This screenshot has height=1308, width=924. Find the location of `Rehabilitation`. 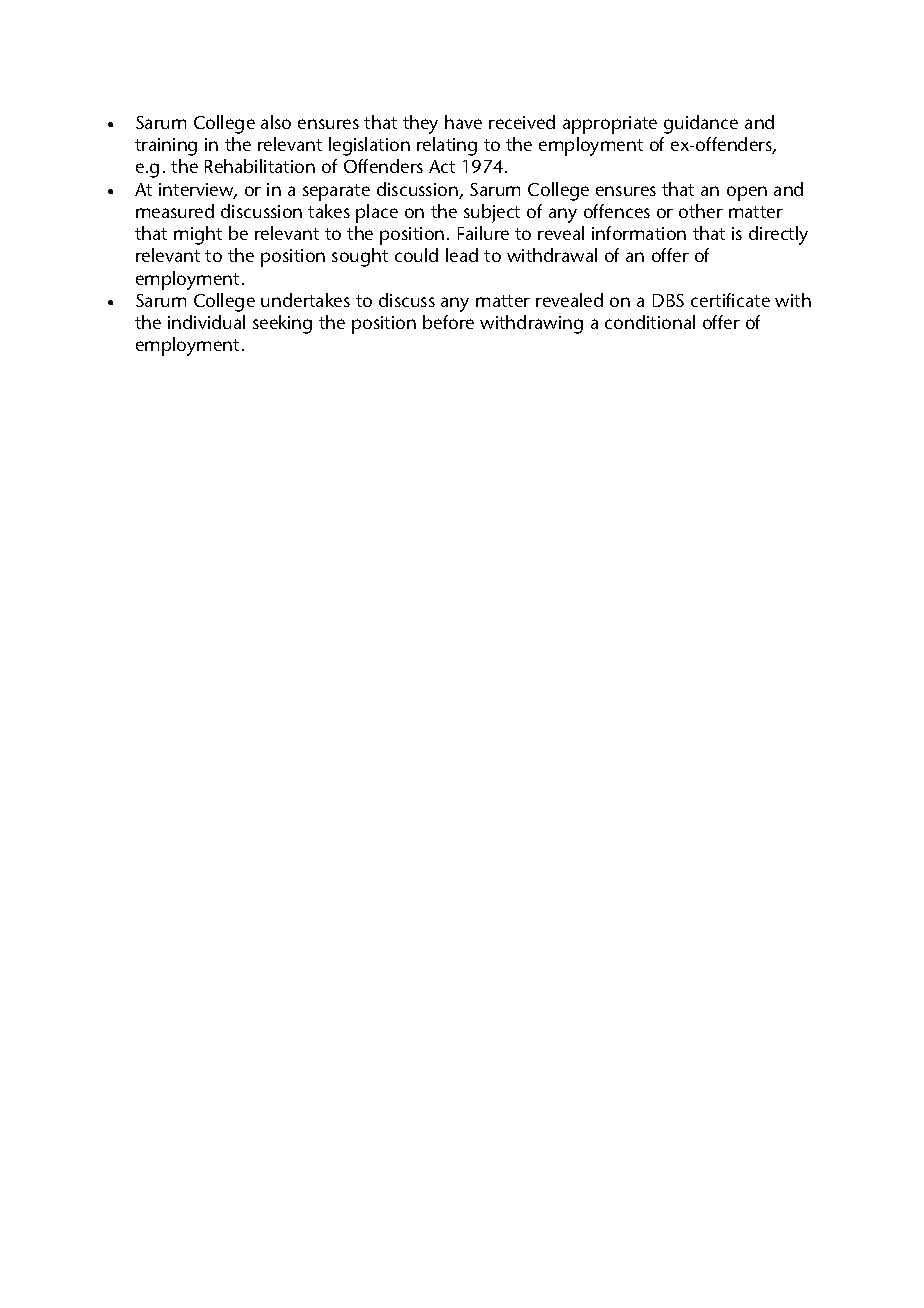

Rehabilitation is located at coordinates (260, 166).
